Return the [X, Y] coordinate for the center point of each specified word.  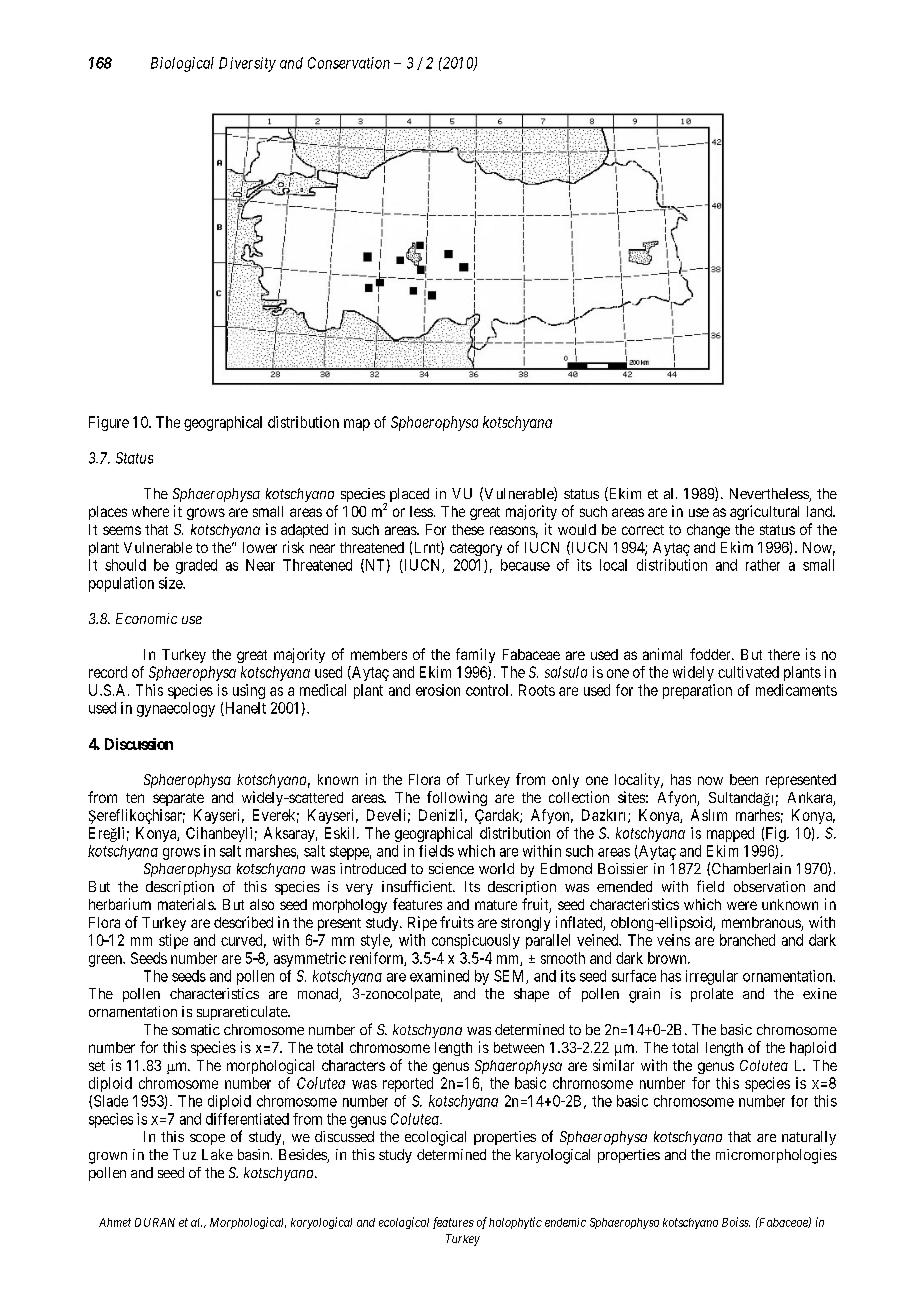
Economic [146, 618]
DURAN [155, 1222]
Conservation [349, 63]
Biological [182, 64]
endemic [565, 1222]
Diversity [247, 64]
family [475, 655]
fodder [711, 654]
